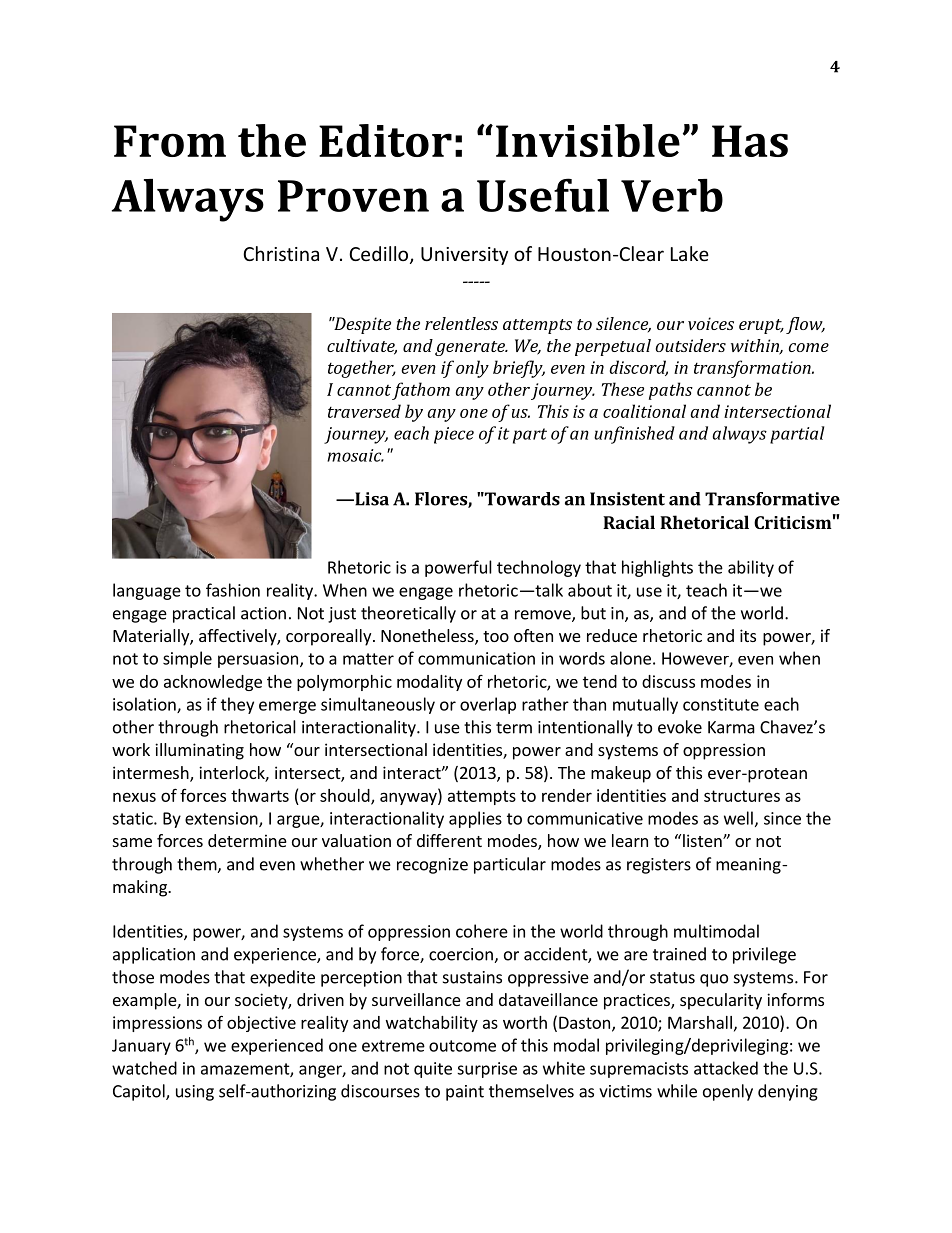  I want to click on From, so click(170, 141).
